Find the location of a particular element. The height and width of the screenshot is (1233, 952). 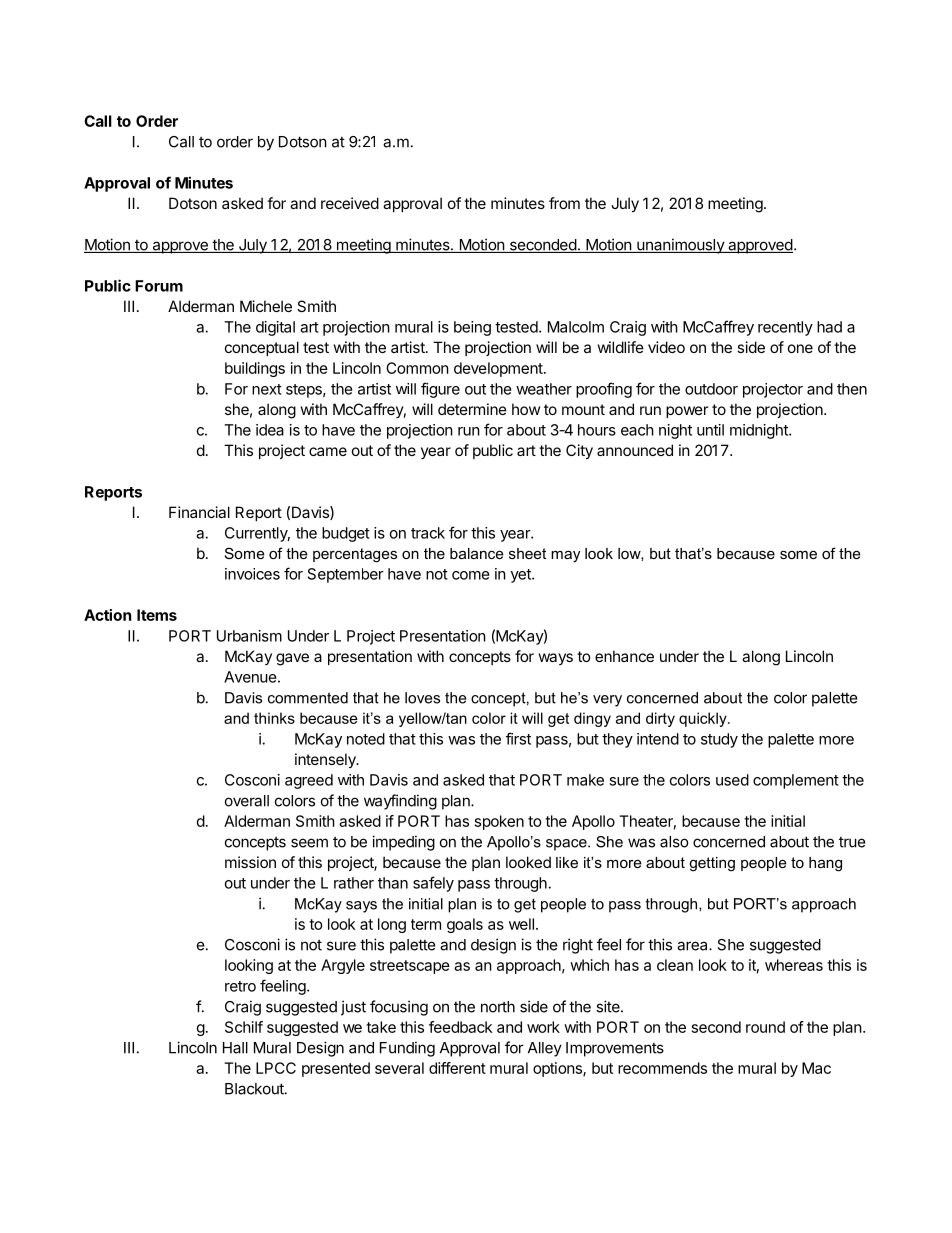

Hall is located at coordinates (235, 1048).
